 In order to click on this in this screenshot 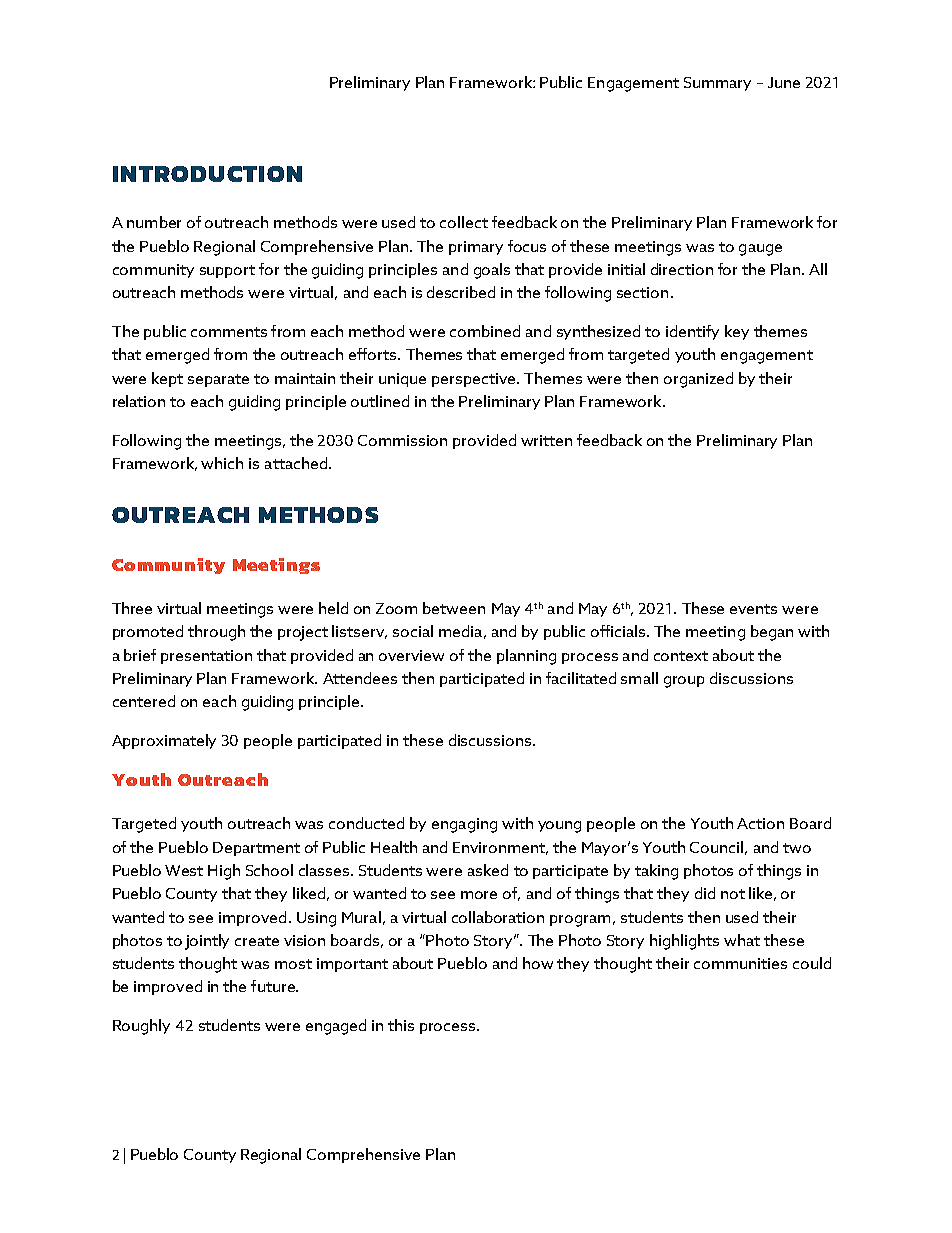, I will do `click(401, 1025)`.
